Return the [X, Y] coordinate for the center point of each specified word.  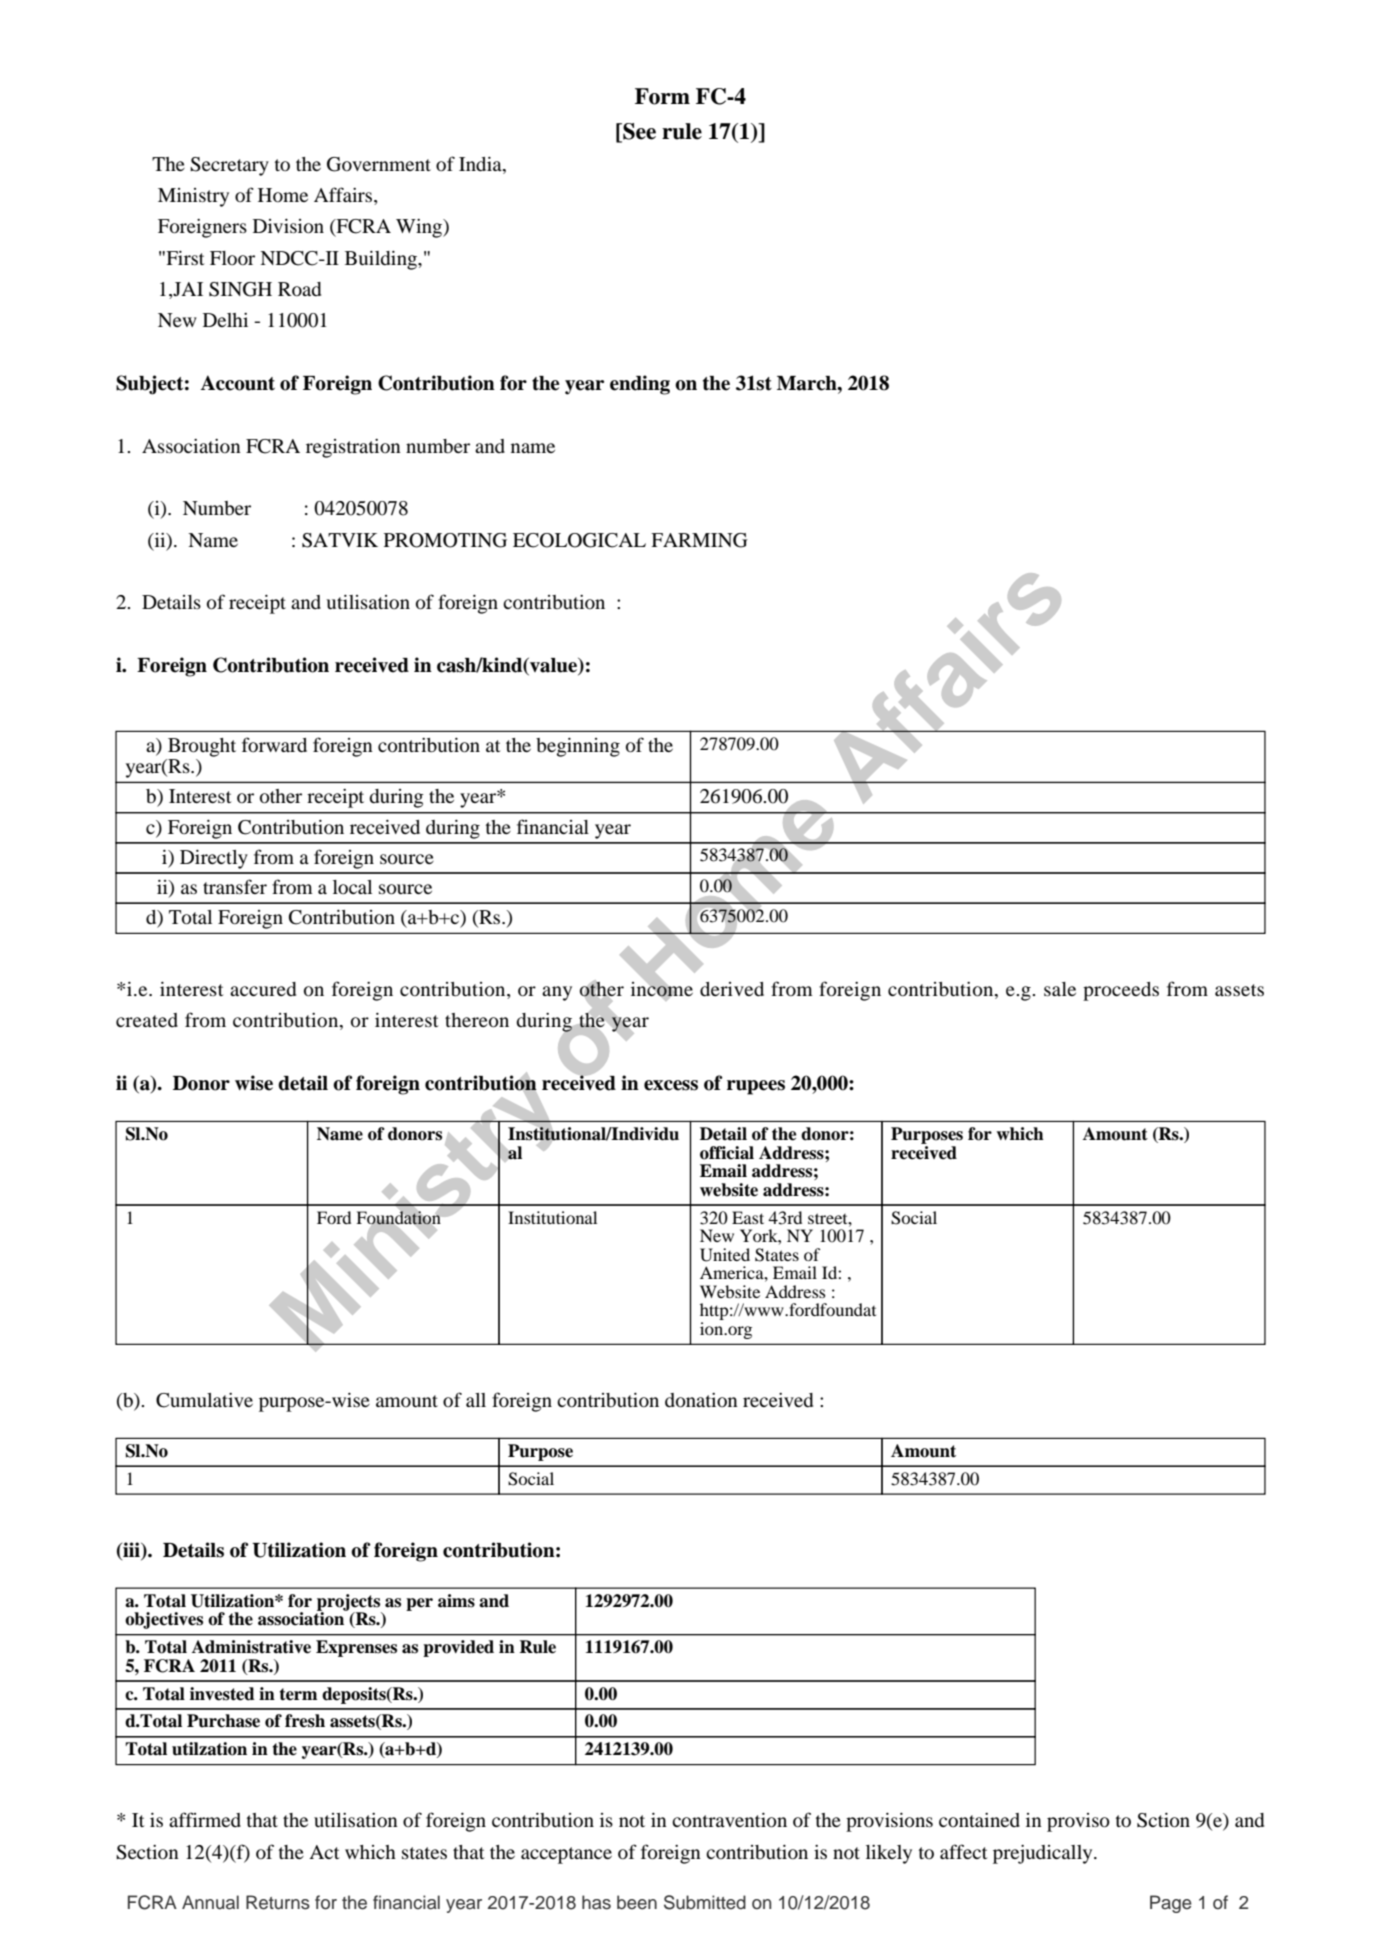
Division [288, 226]
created [147, 1020]
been [637, 1902]
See [638, 132]
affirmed [205, 1819]
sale [1060, 989]
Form [662, 96]
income [662, 989]
